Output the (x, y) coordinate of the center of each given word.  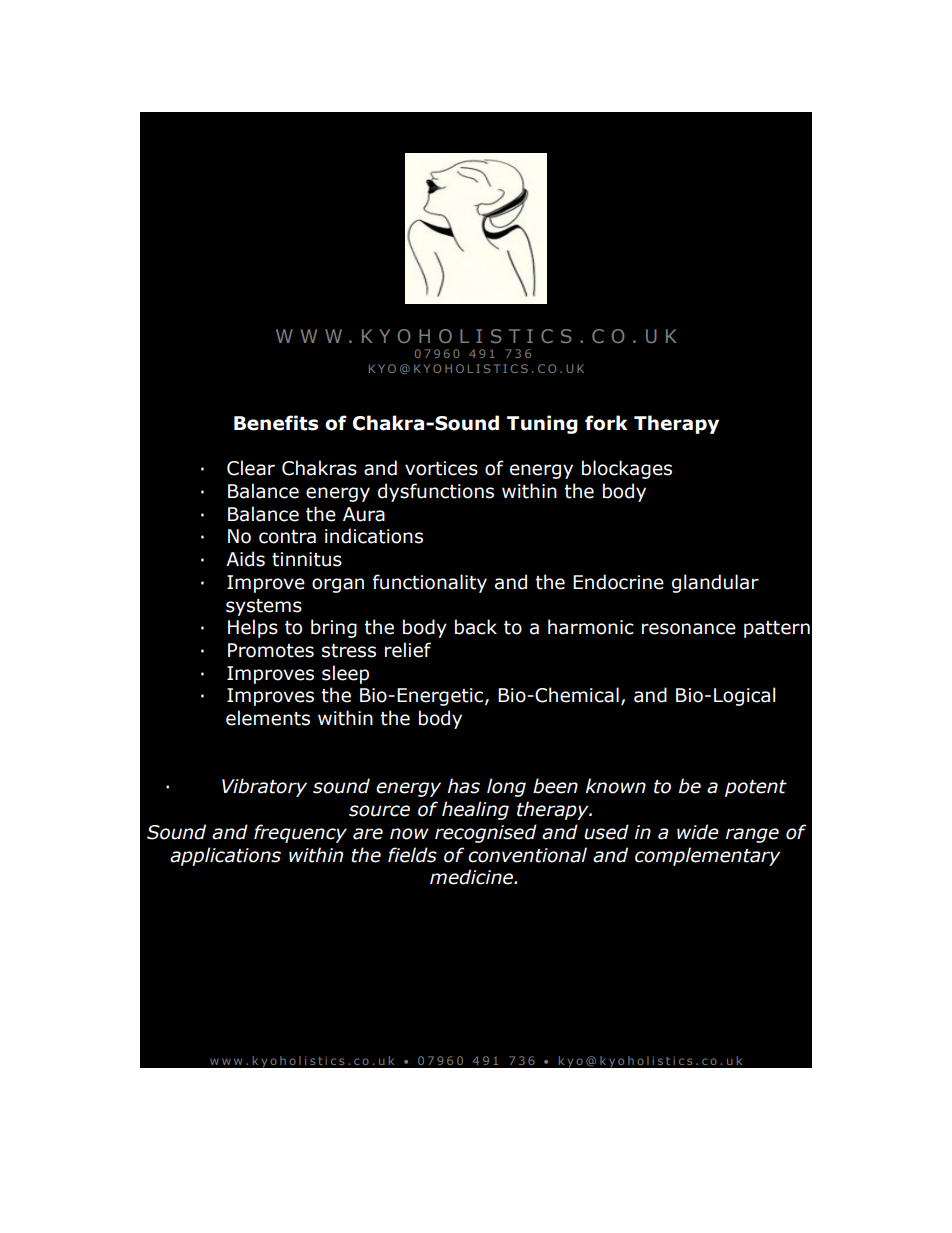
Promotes (271, 650)
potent (756, 788)
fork (606, 423)
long (506, 787)
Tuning (542, 424)
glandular (715, 583)
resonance (689, 629)
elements (268, 718)
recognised (486, 833)
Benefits (276, 423)
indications (374, 536)
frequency (300, 833)
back (476, 627)
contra (287, 537)
